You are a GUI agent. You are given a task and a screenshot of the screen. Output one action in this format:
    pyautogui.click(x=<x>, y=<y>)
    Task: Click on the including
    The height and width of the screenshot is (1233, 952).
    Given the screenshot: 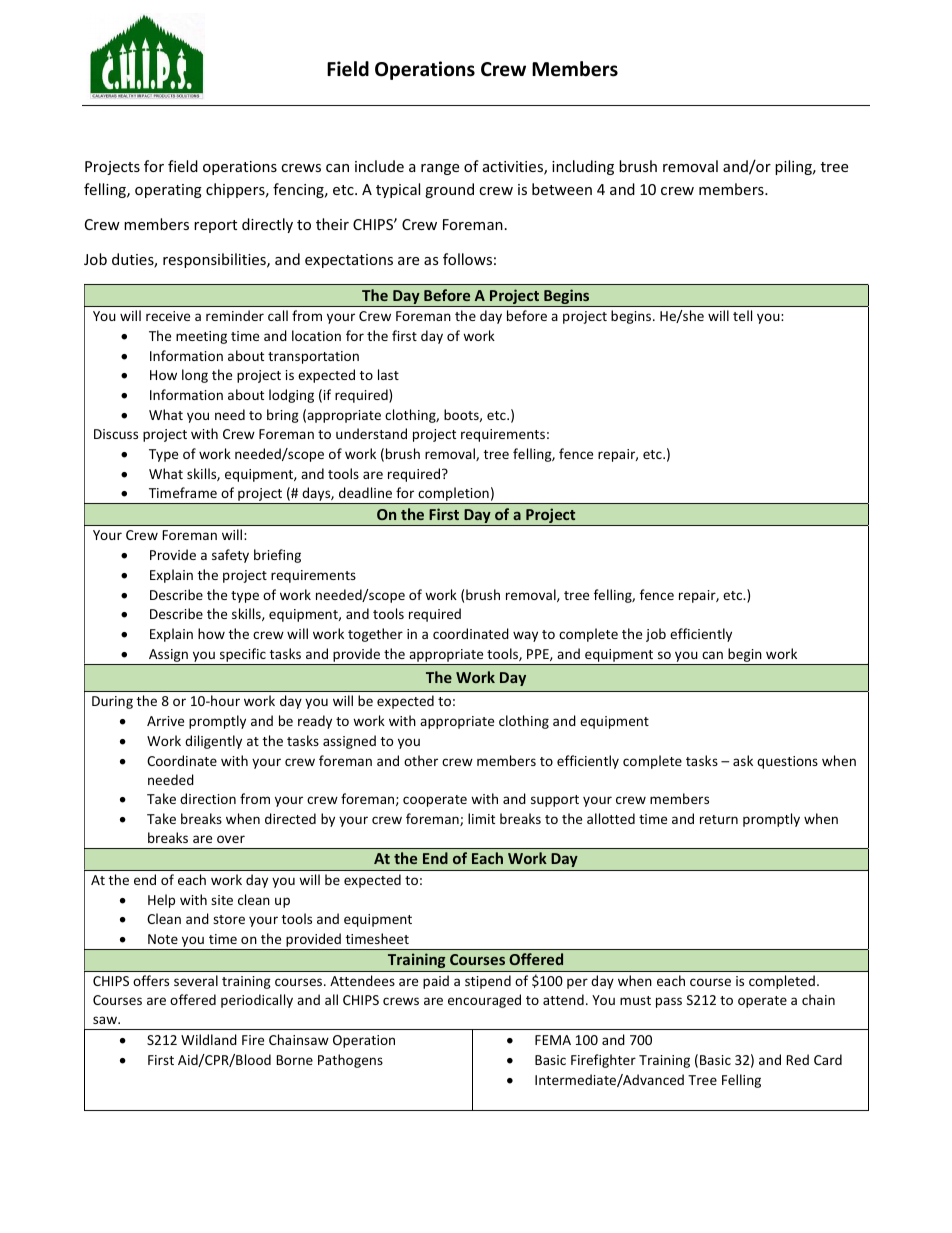 What is the action you would take?
    pyautogui.click(x=583, y=167)
